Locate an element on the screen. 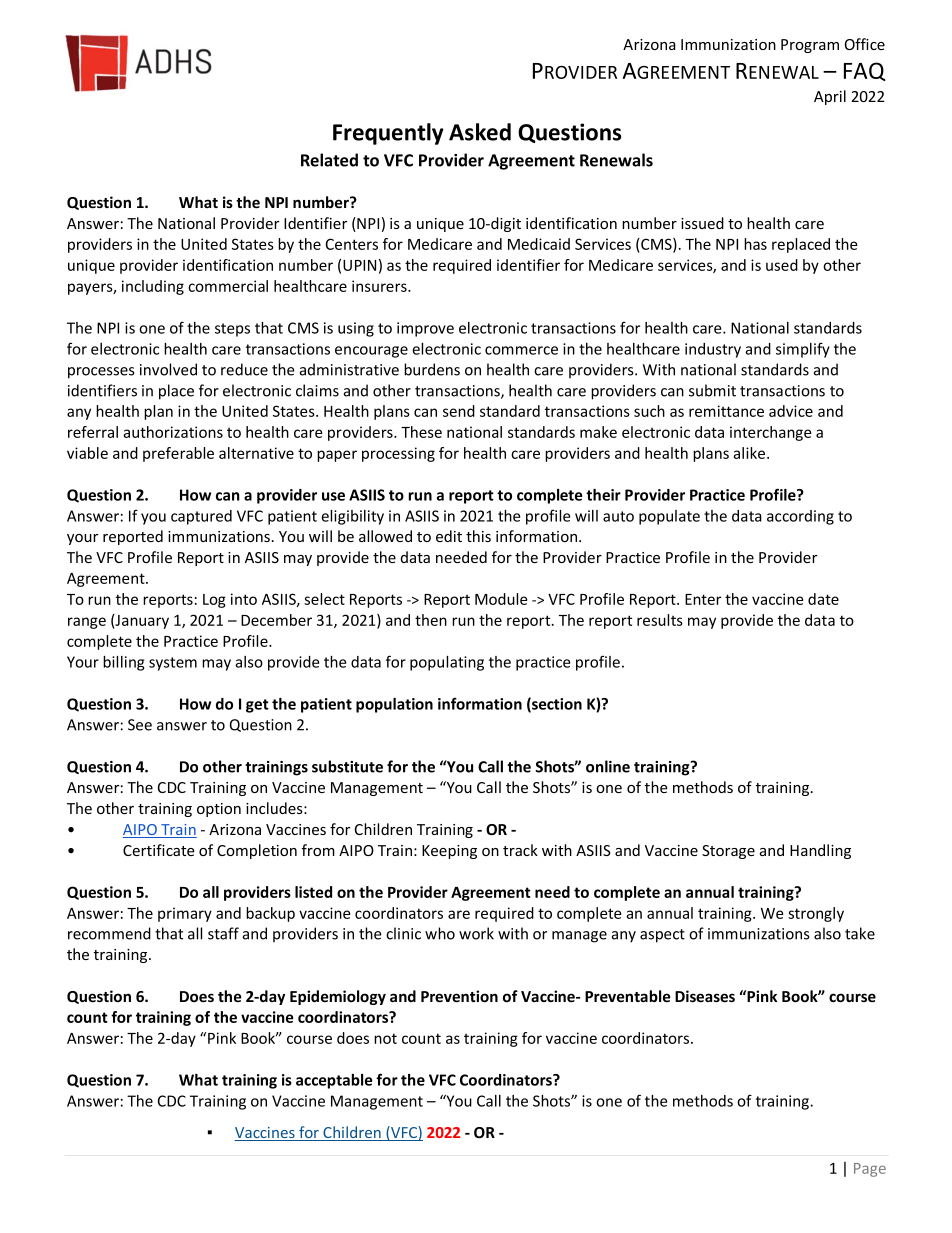 The height and width of the screenshot is (1233, 952). into is located at coordinates (244, 599).
